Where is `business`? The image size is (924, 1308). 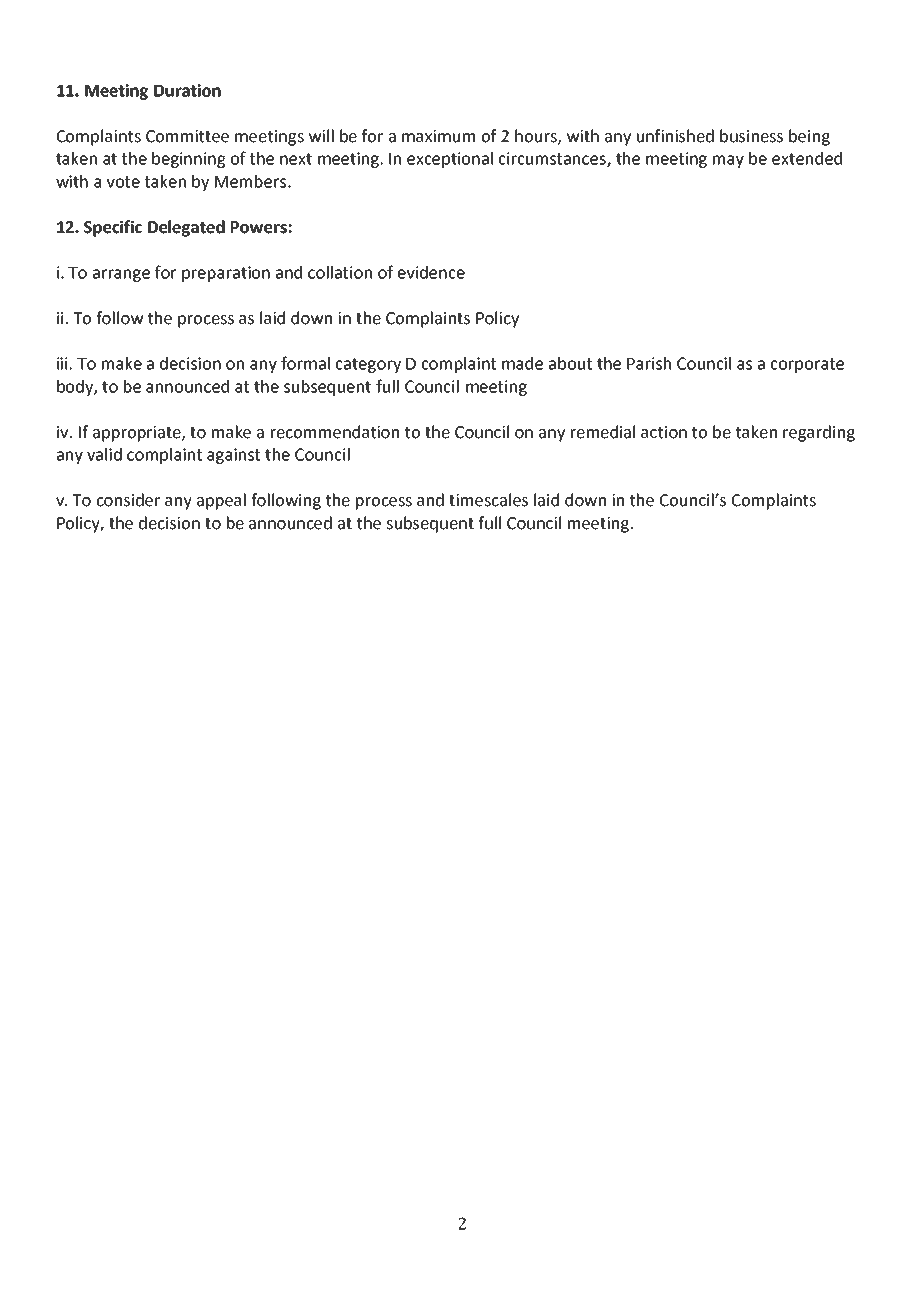
business is located at coordinates (751, 136).
